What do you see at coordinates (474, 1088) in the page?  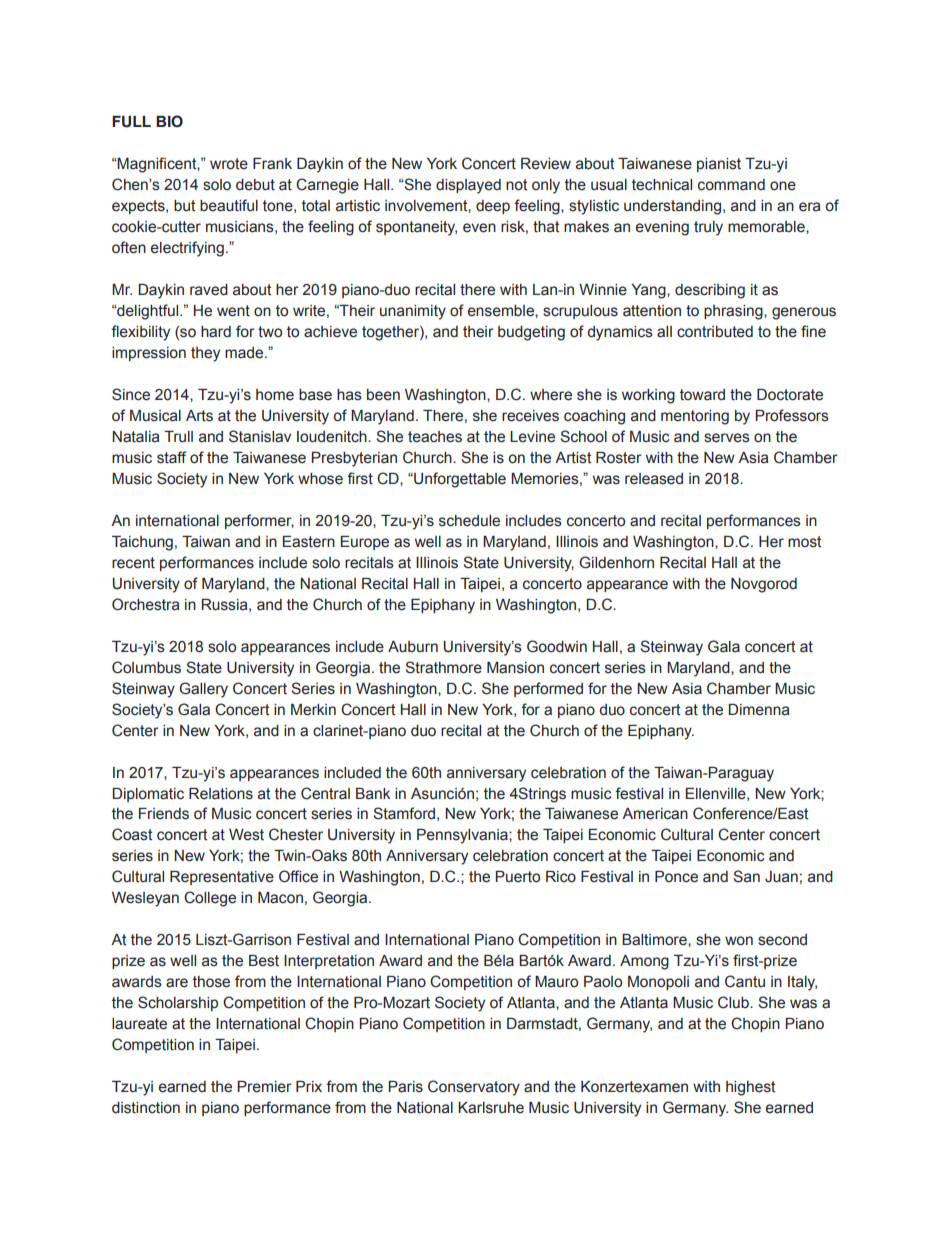 I see `Conservatory` at bounding box center [474, 1088].
